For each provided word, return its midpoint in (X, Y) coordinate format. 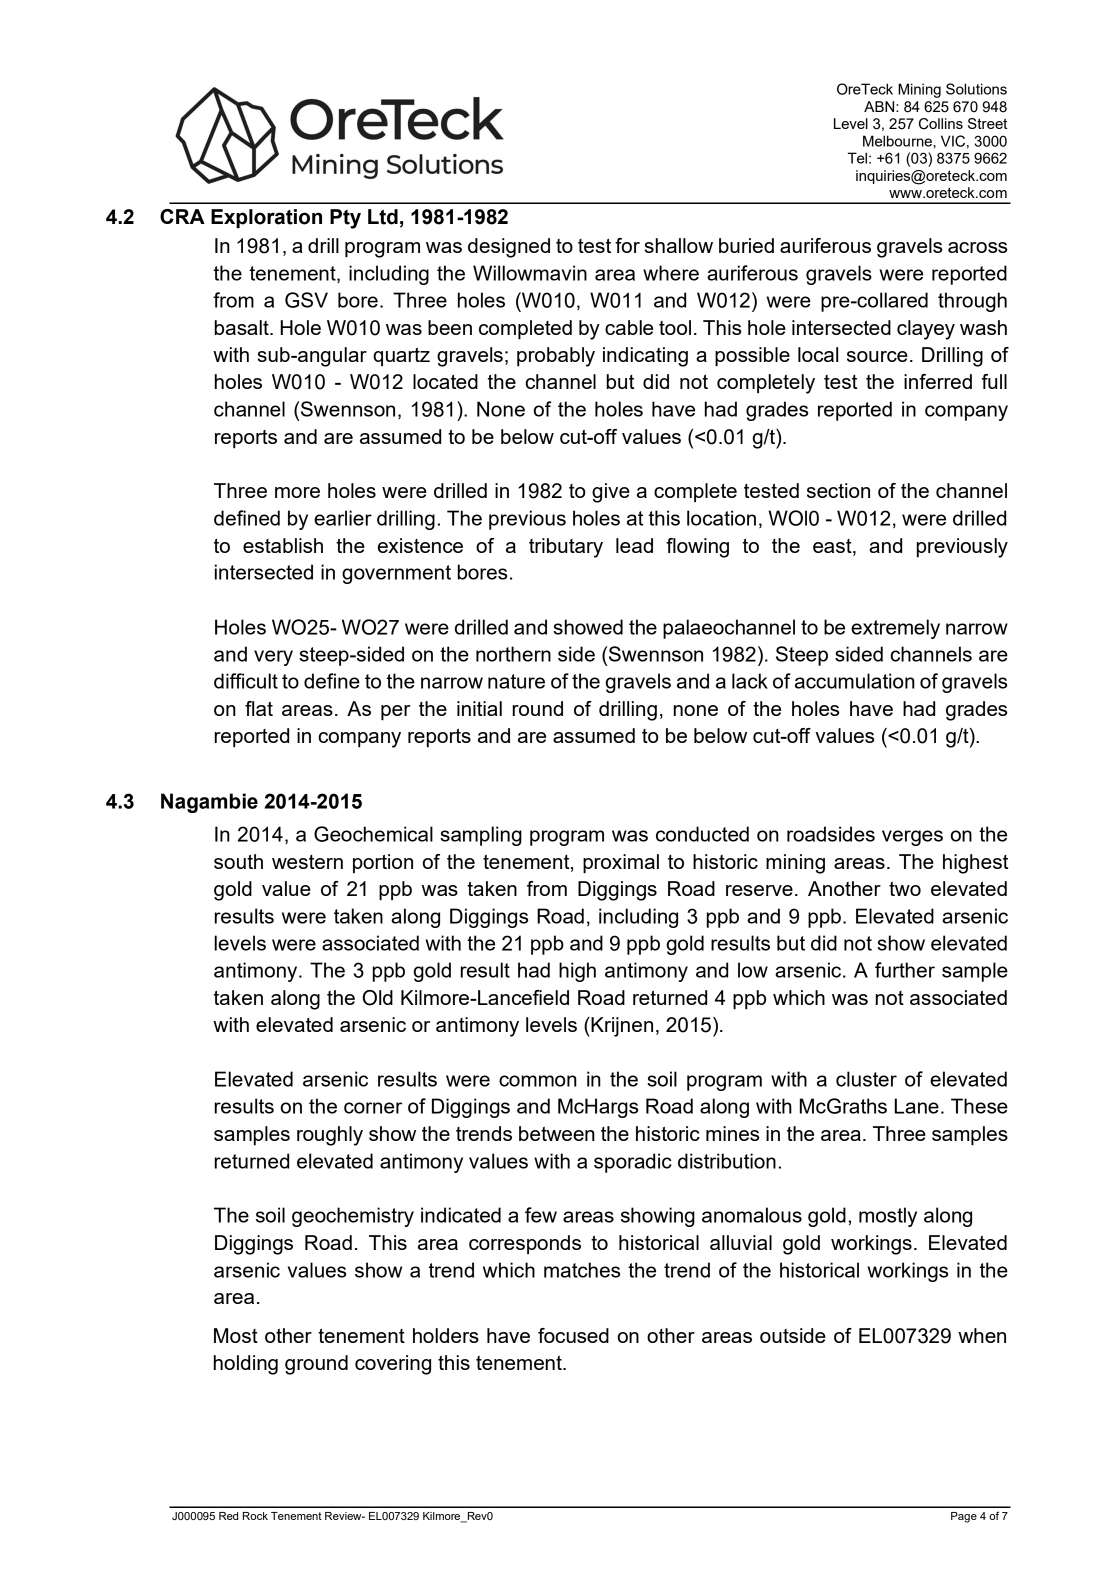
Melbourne (897, 141)
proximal (621, 864)
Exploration (266, 219)
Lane (917, 1106)
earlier (343, 518)
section (838, 490)
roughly (330, 1136)
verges (912, 838)
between (557, 1133)
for (627, 245)
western (307, 862)
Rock (255, 1516)
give (611, 493)
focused (573, 1335)
